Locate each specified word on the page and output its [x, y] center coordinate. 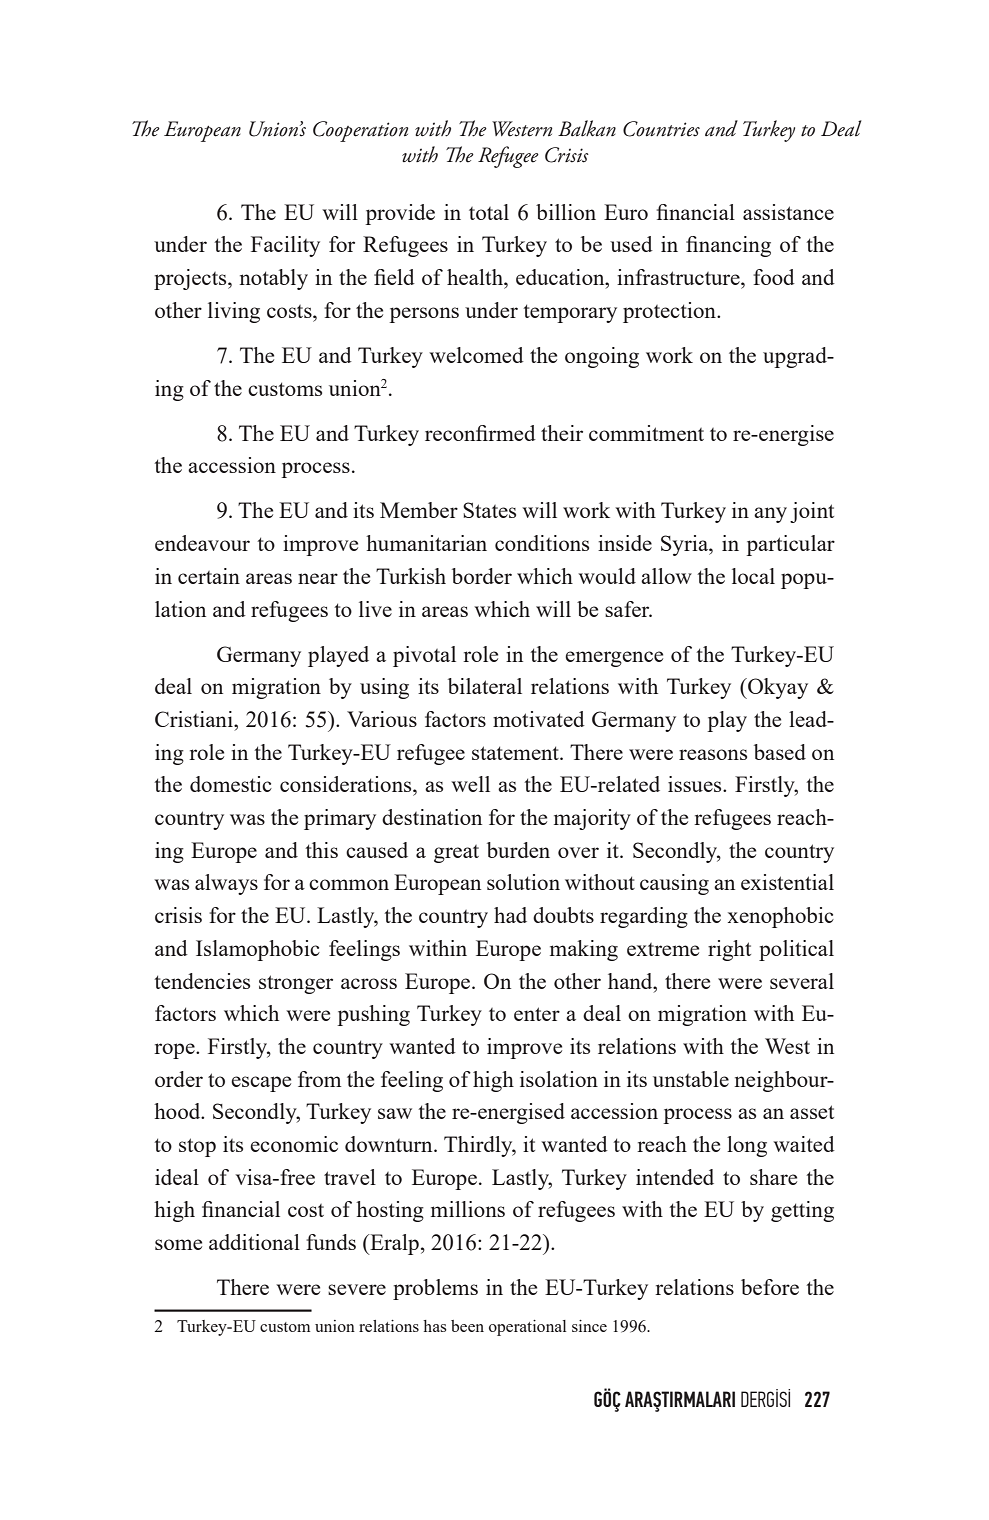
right [729, 950]
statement [516, 753]
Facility [285, 246]
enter [537, 1014]
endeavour [202, 543]
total [489, 212]
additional [254, 1242]
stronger [296, 984]
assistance [788, 212]
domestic [231, 784]
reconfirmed [480, 433]
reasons [713, 754]
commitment [646, 433]
